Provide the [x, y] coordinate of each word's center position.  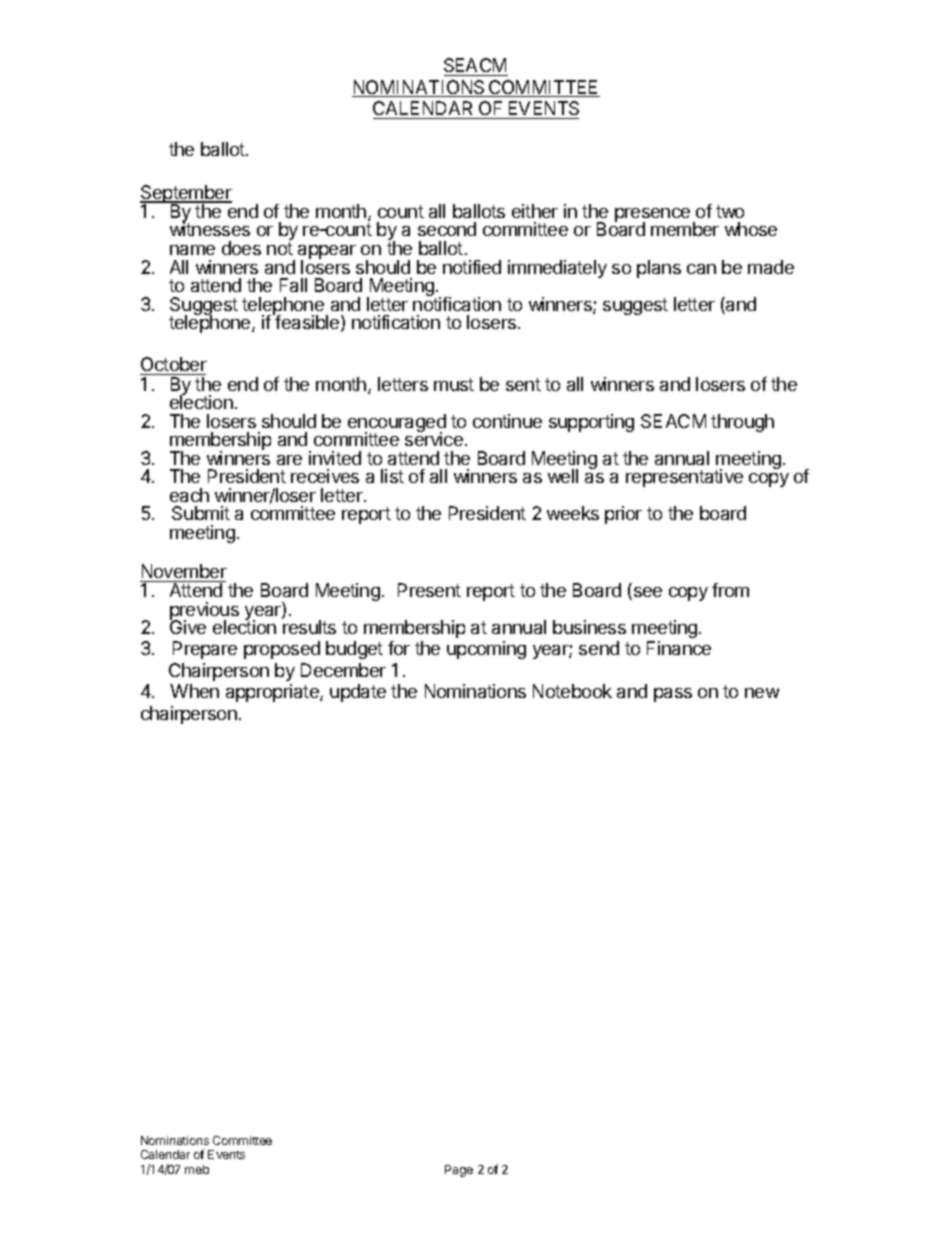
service [434, 438]
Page [459, 1171]
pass [673, 695]
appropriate [273, 693]
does [241, 248]
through [742, 423]
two [730, 211]
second [447, 229]
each [189, 495]
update [358, 693]
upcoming [486, 650]
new [762, 693]
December [343, 670]
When [194, 691]
